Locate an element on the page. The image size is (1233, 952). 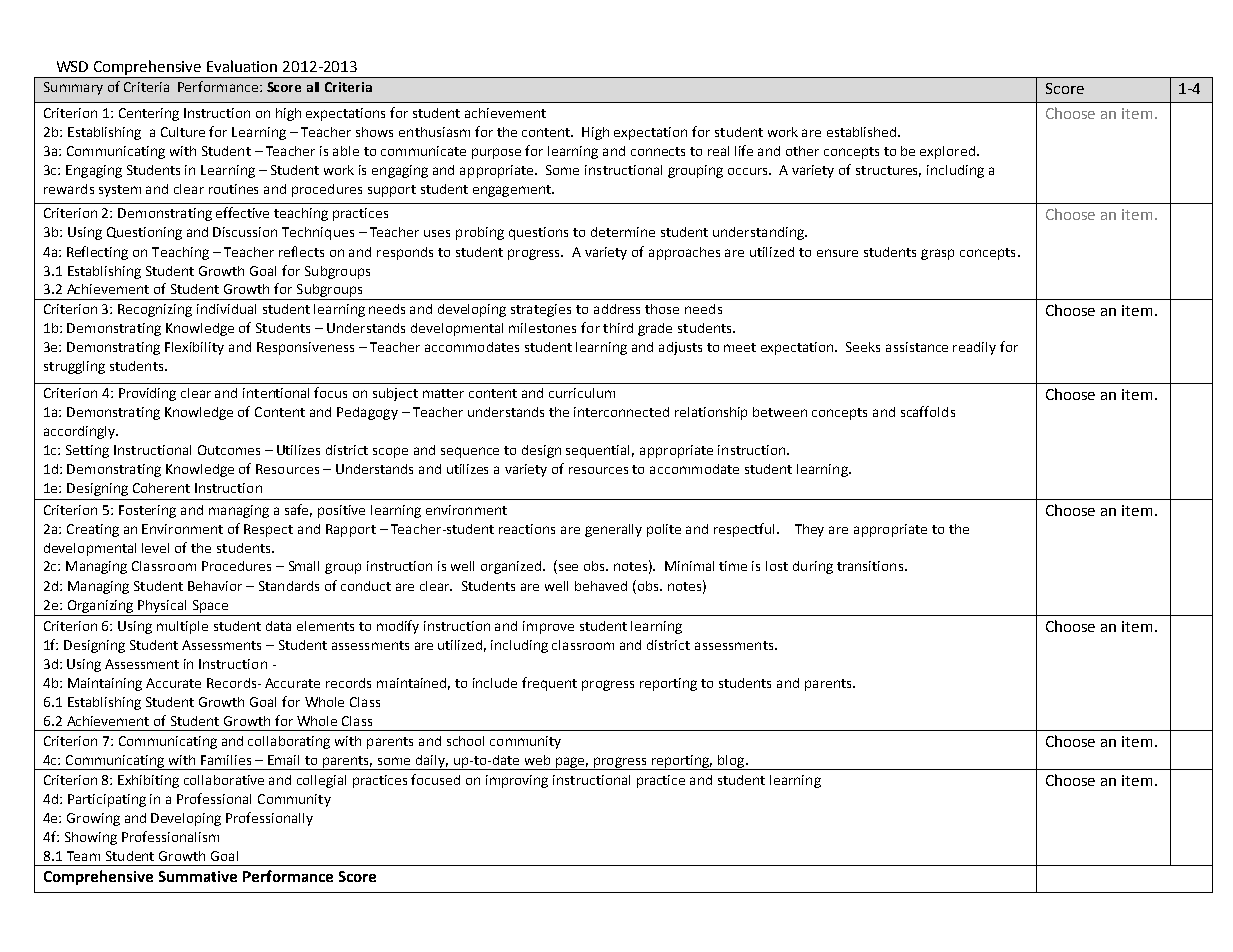
ensure is located at coordinates (837, 253).
